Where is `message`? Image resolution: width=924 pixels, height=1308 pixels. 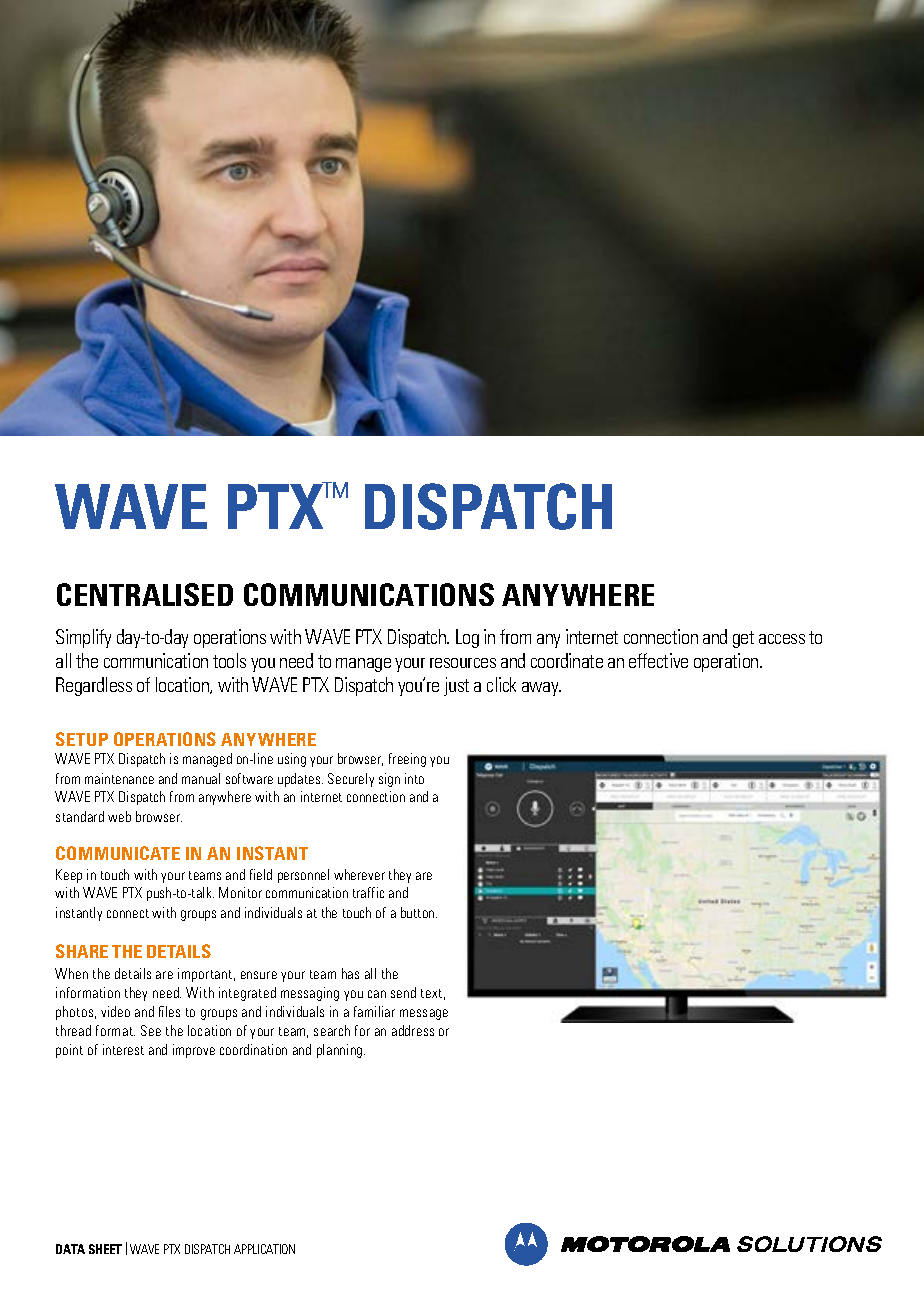 message is located at coordinates (424, 1014).
